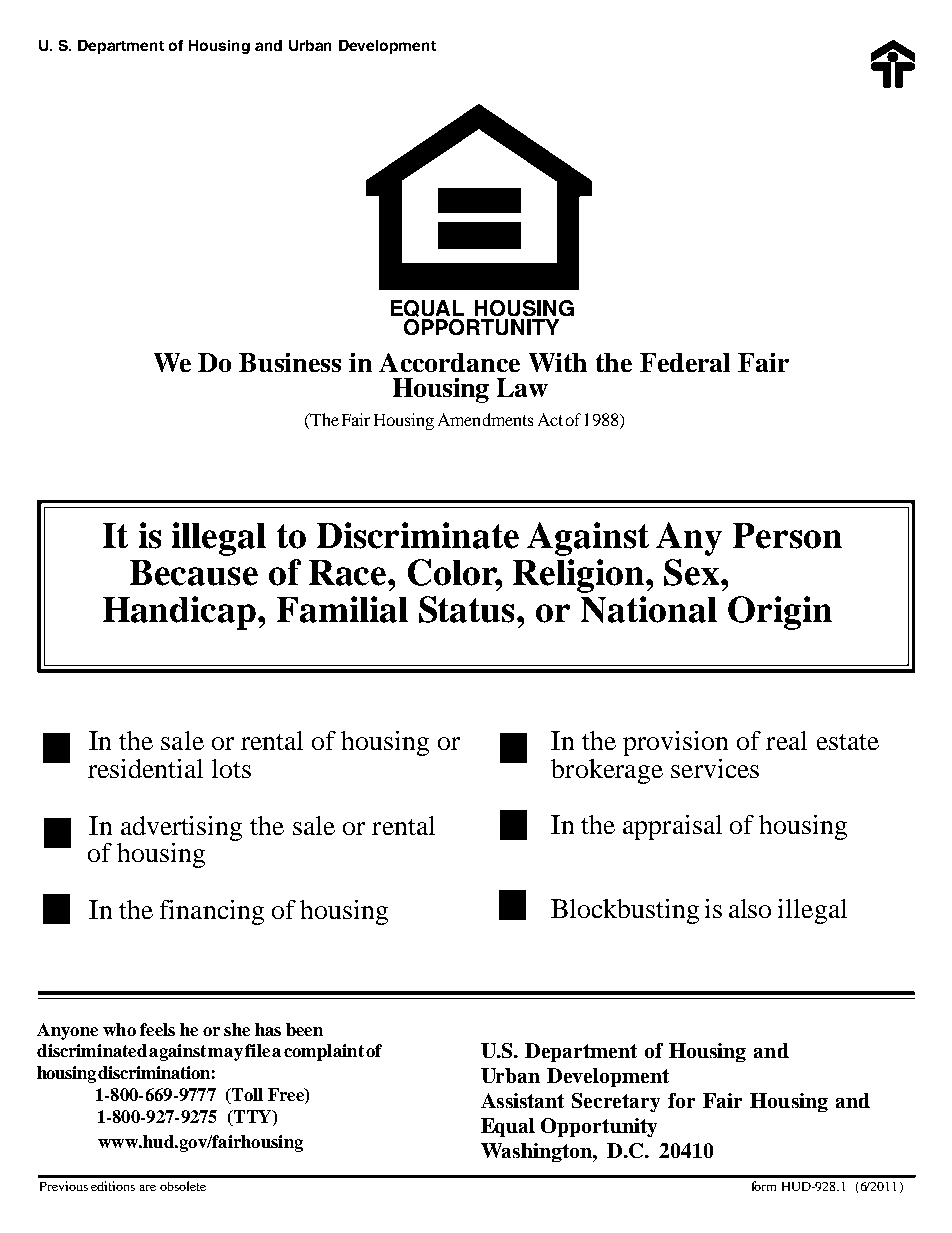  What do you see at coordinates (324, 1052) in the screenshot?
I see `complaint` at bounding box center [324, 1052].
